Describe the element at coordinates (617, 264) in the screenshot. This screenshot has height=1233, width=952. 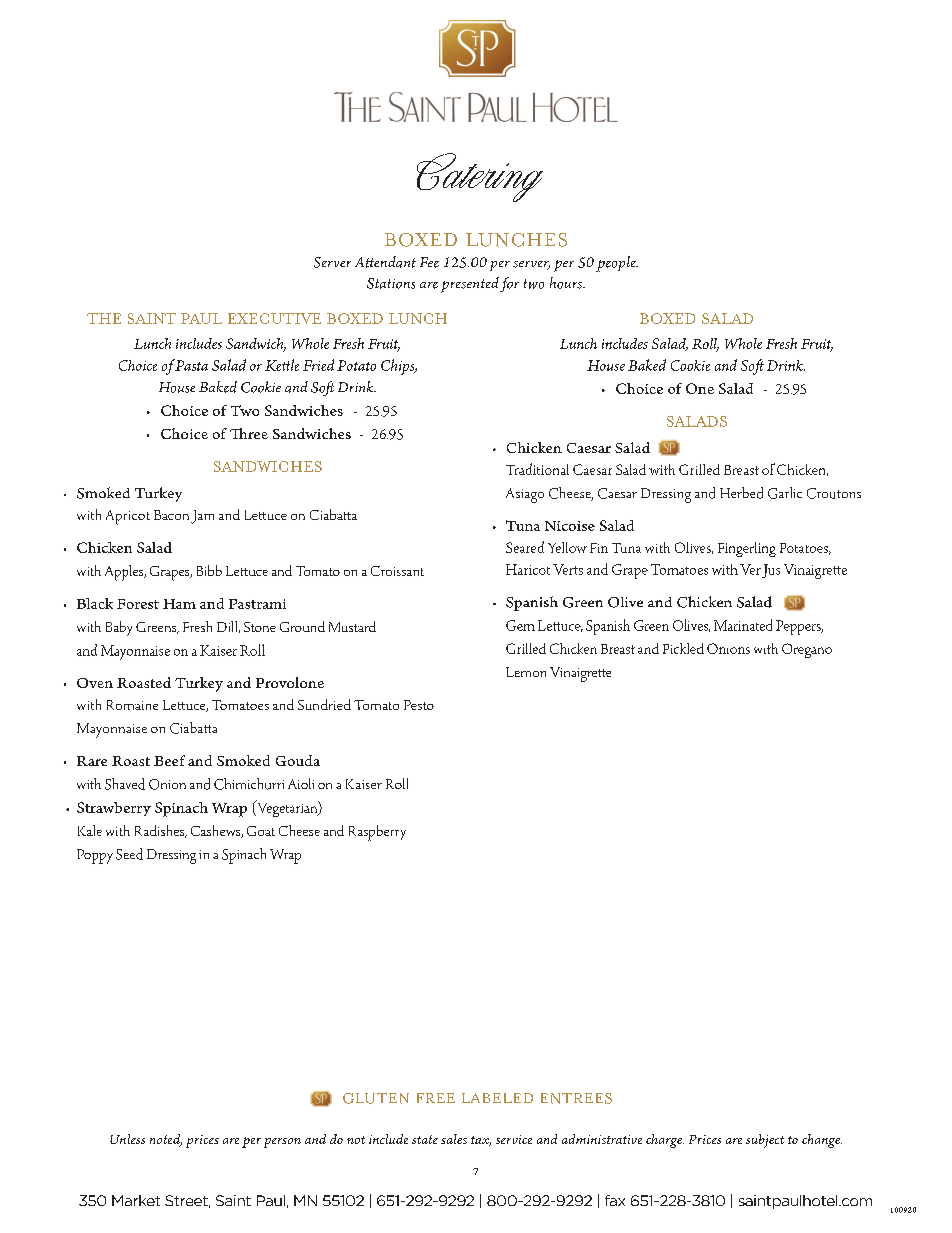
I see `people` at that location.
